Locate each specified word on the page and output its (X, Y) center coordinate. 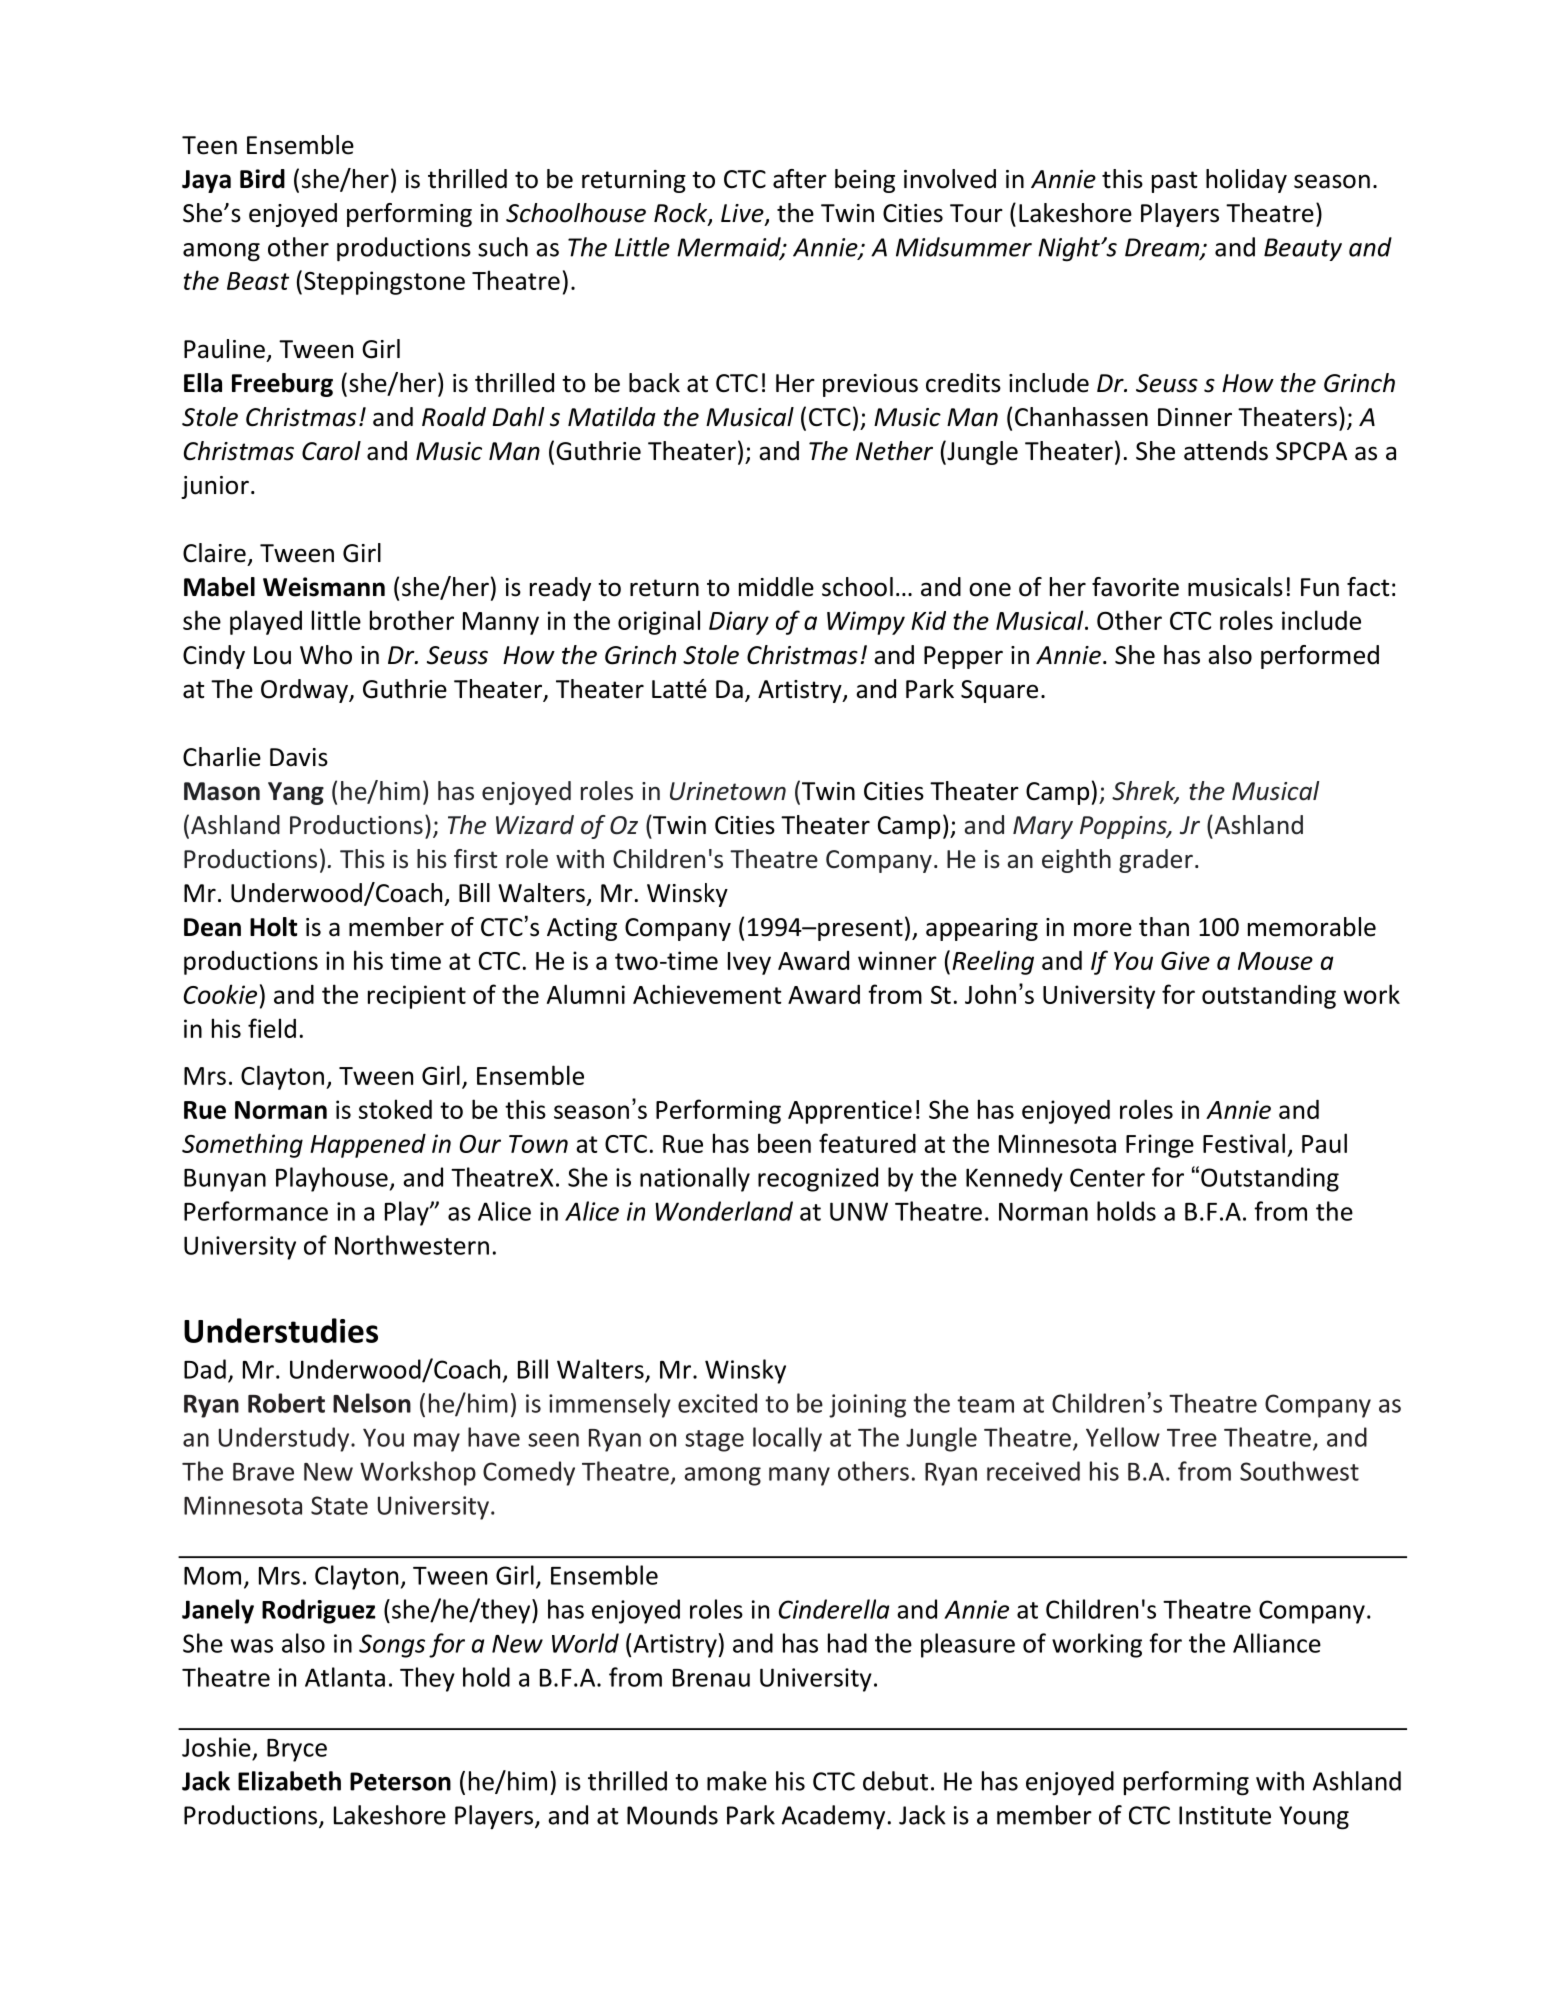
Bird (262, 179)
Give (1185, 960)
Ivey (749, 963)
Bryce (297, 1750)
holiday (1246, 181)
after (800, 179)
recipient (417, 997)
